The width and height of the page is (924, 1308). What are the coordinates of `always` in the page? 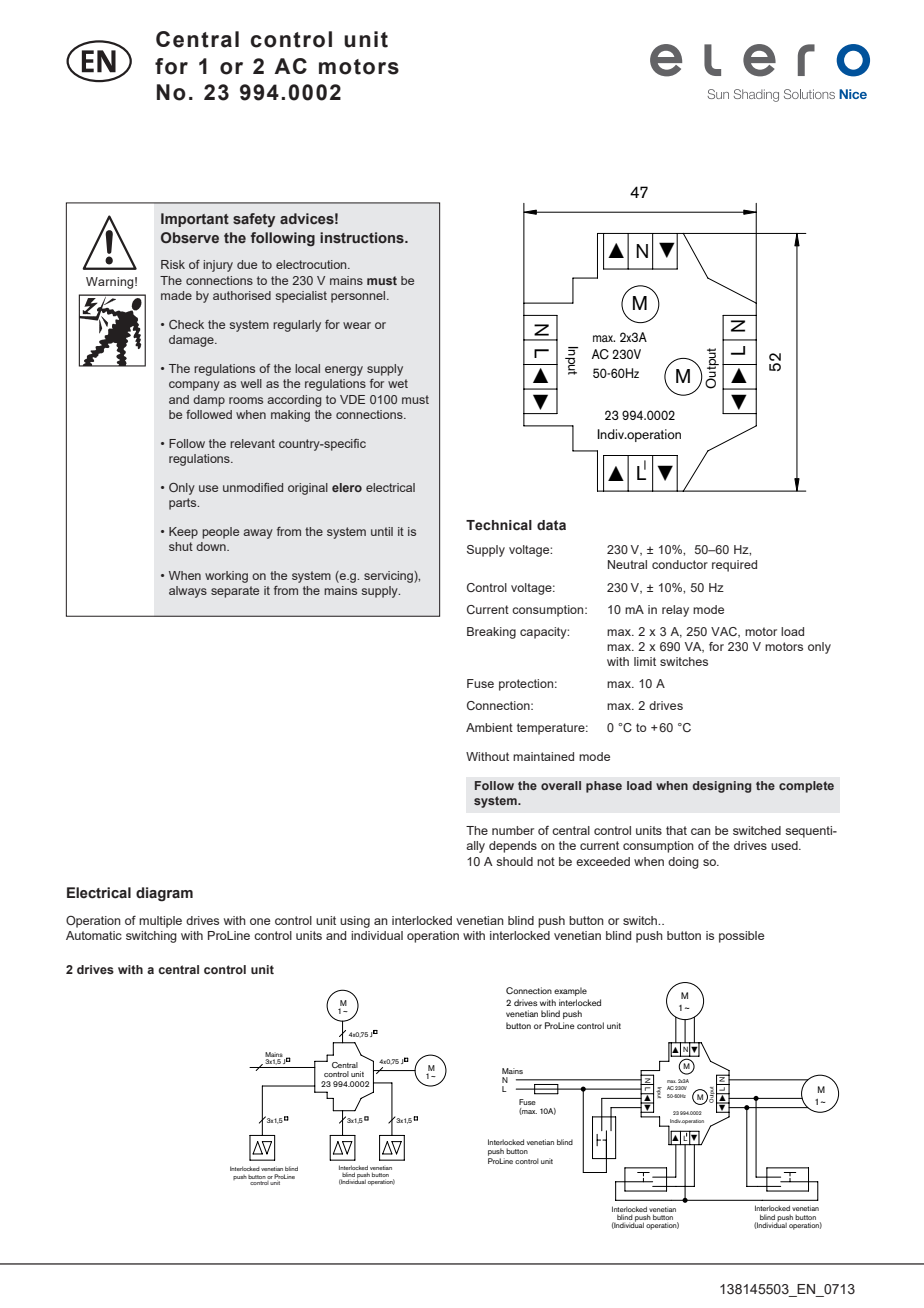 It's located at (188, 592).
